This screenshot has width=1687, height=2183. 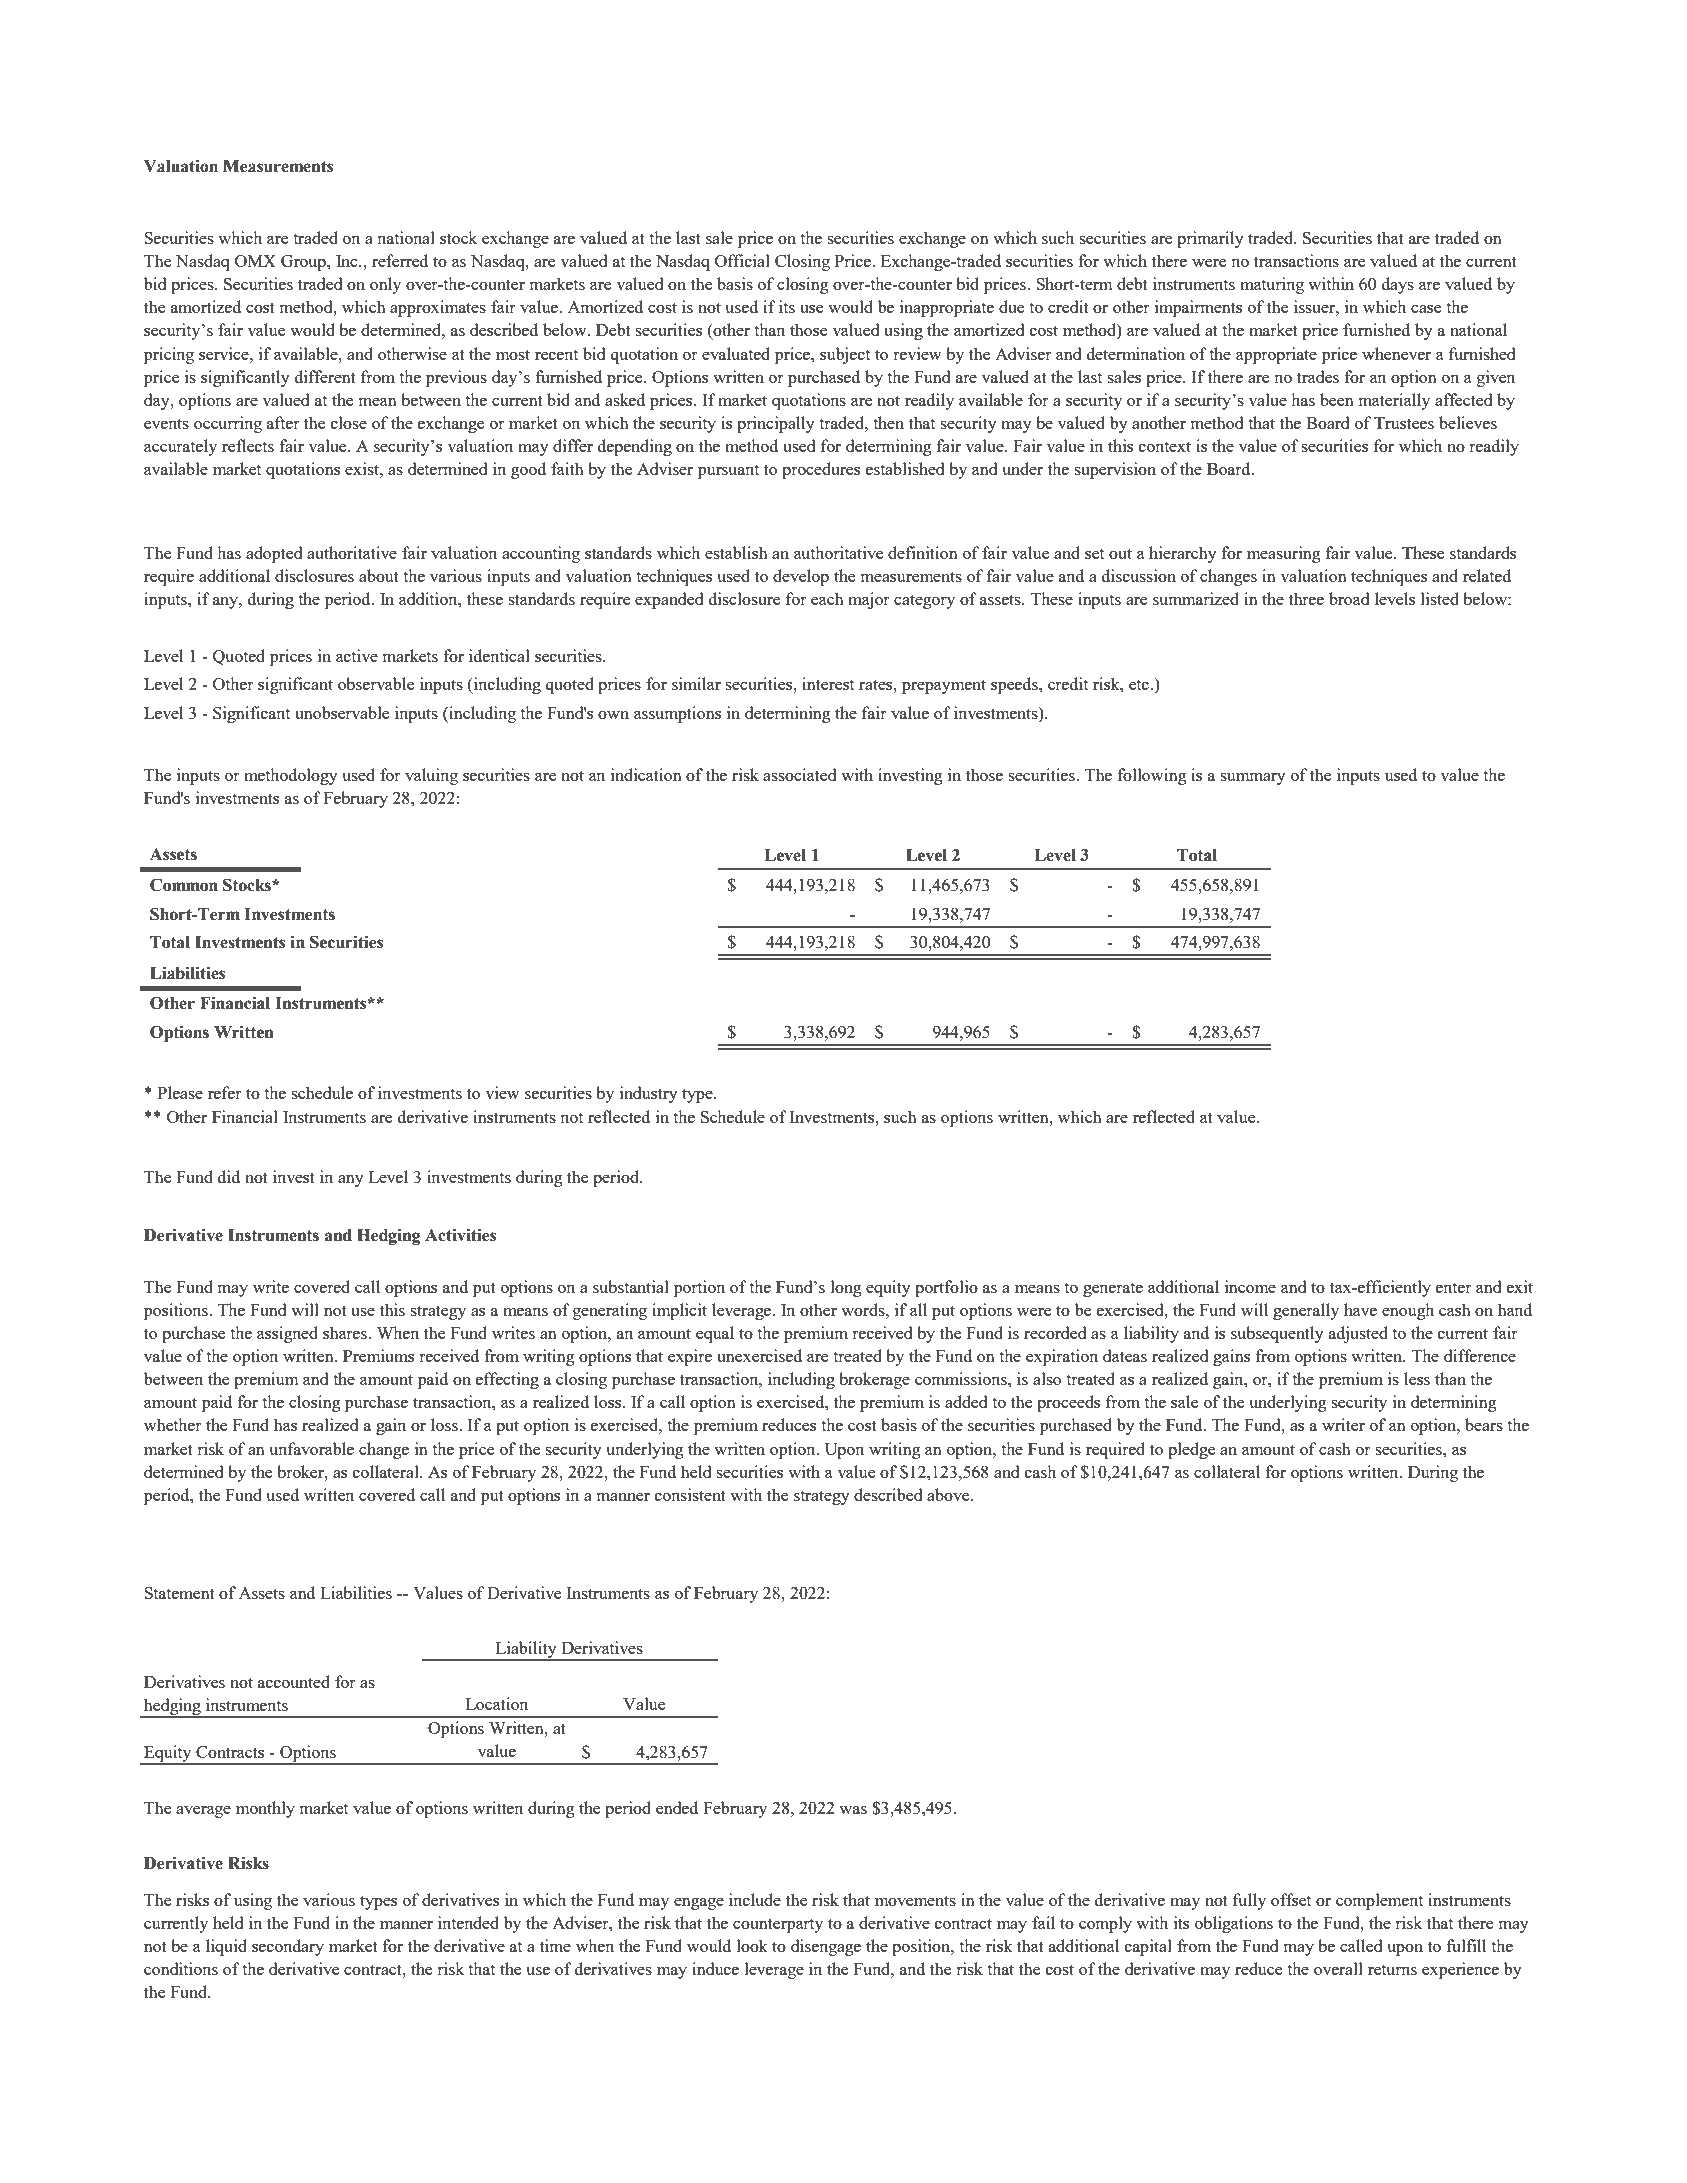 I want to click on movements, so click(x=915, y=1900).
